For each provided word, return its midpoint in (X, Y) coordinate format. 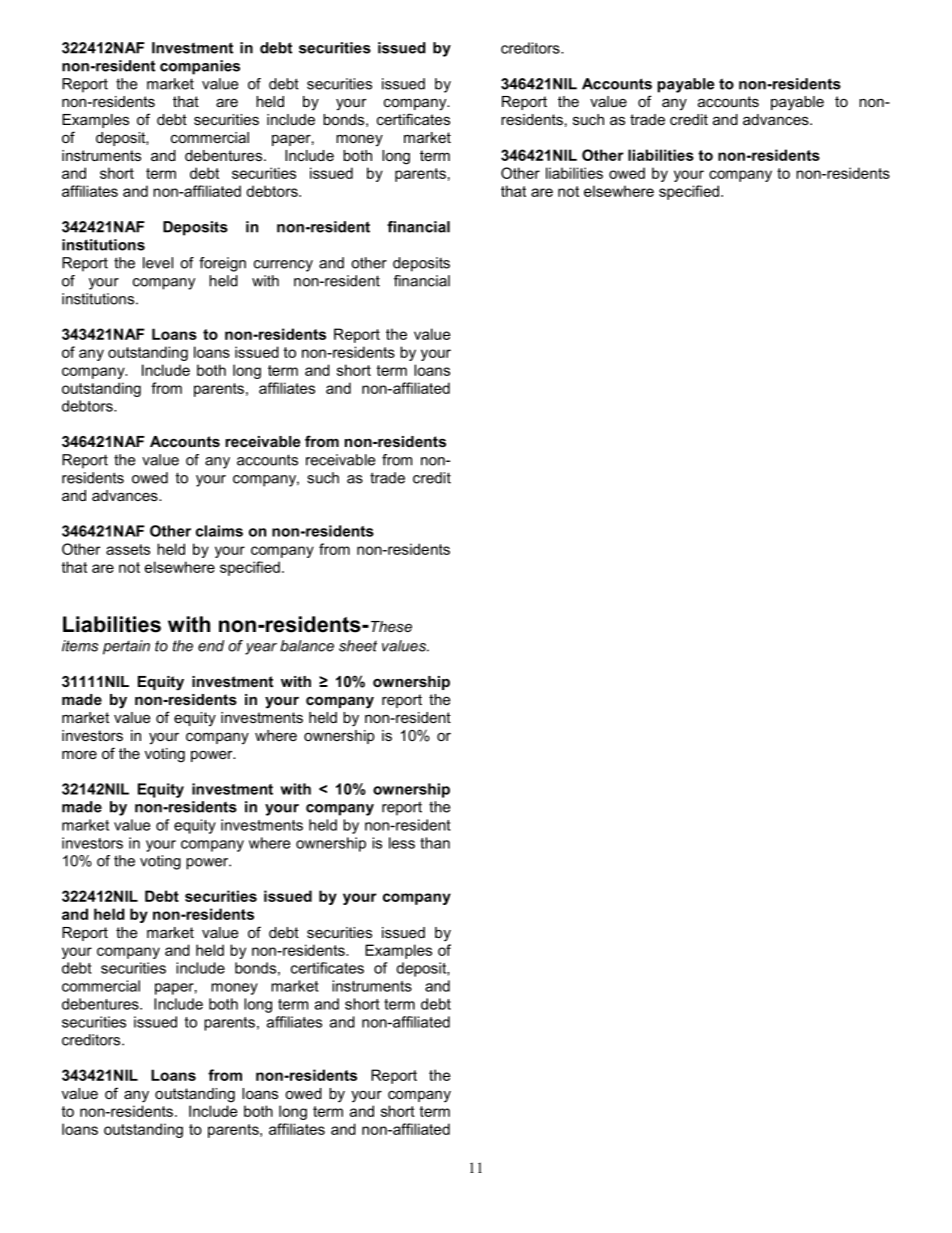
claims (219, 531)
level (158, 263)
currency (283, 266)
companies (200, 67)
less (402, 843)
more (79, 755)
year (261, 649)
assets (128, 549)
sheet (358, 646)
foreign (222, 264)
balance (307, 646)
